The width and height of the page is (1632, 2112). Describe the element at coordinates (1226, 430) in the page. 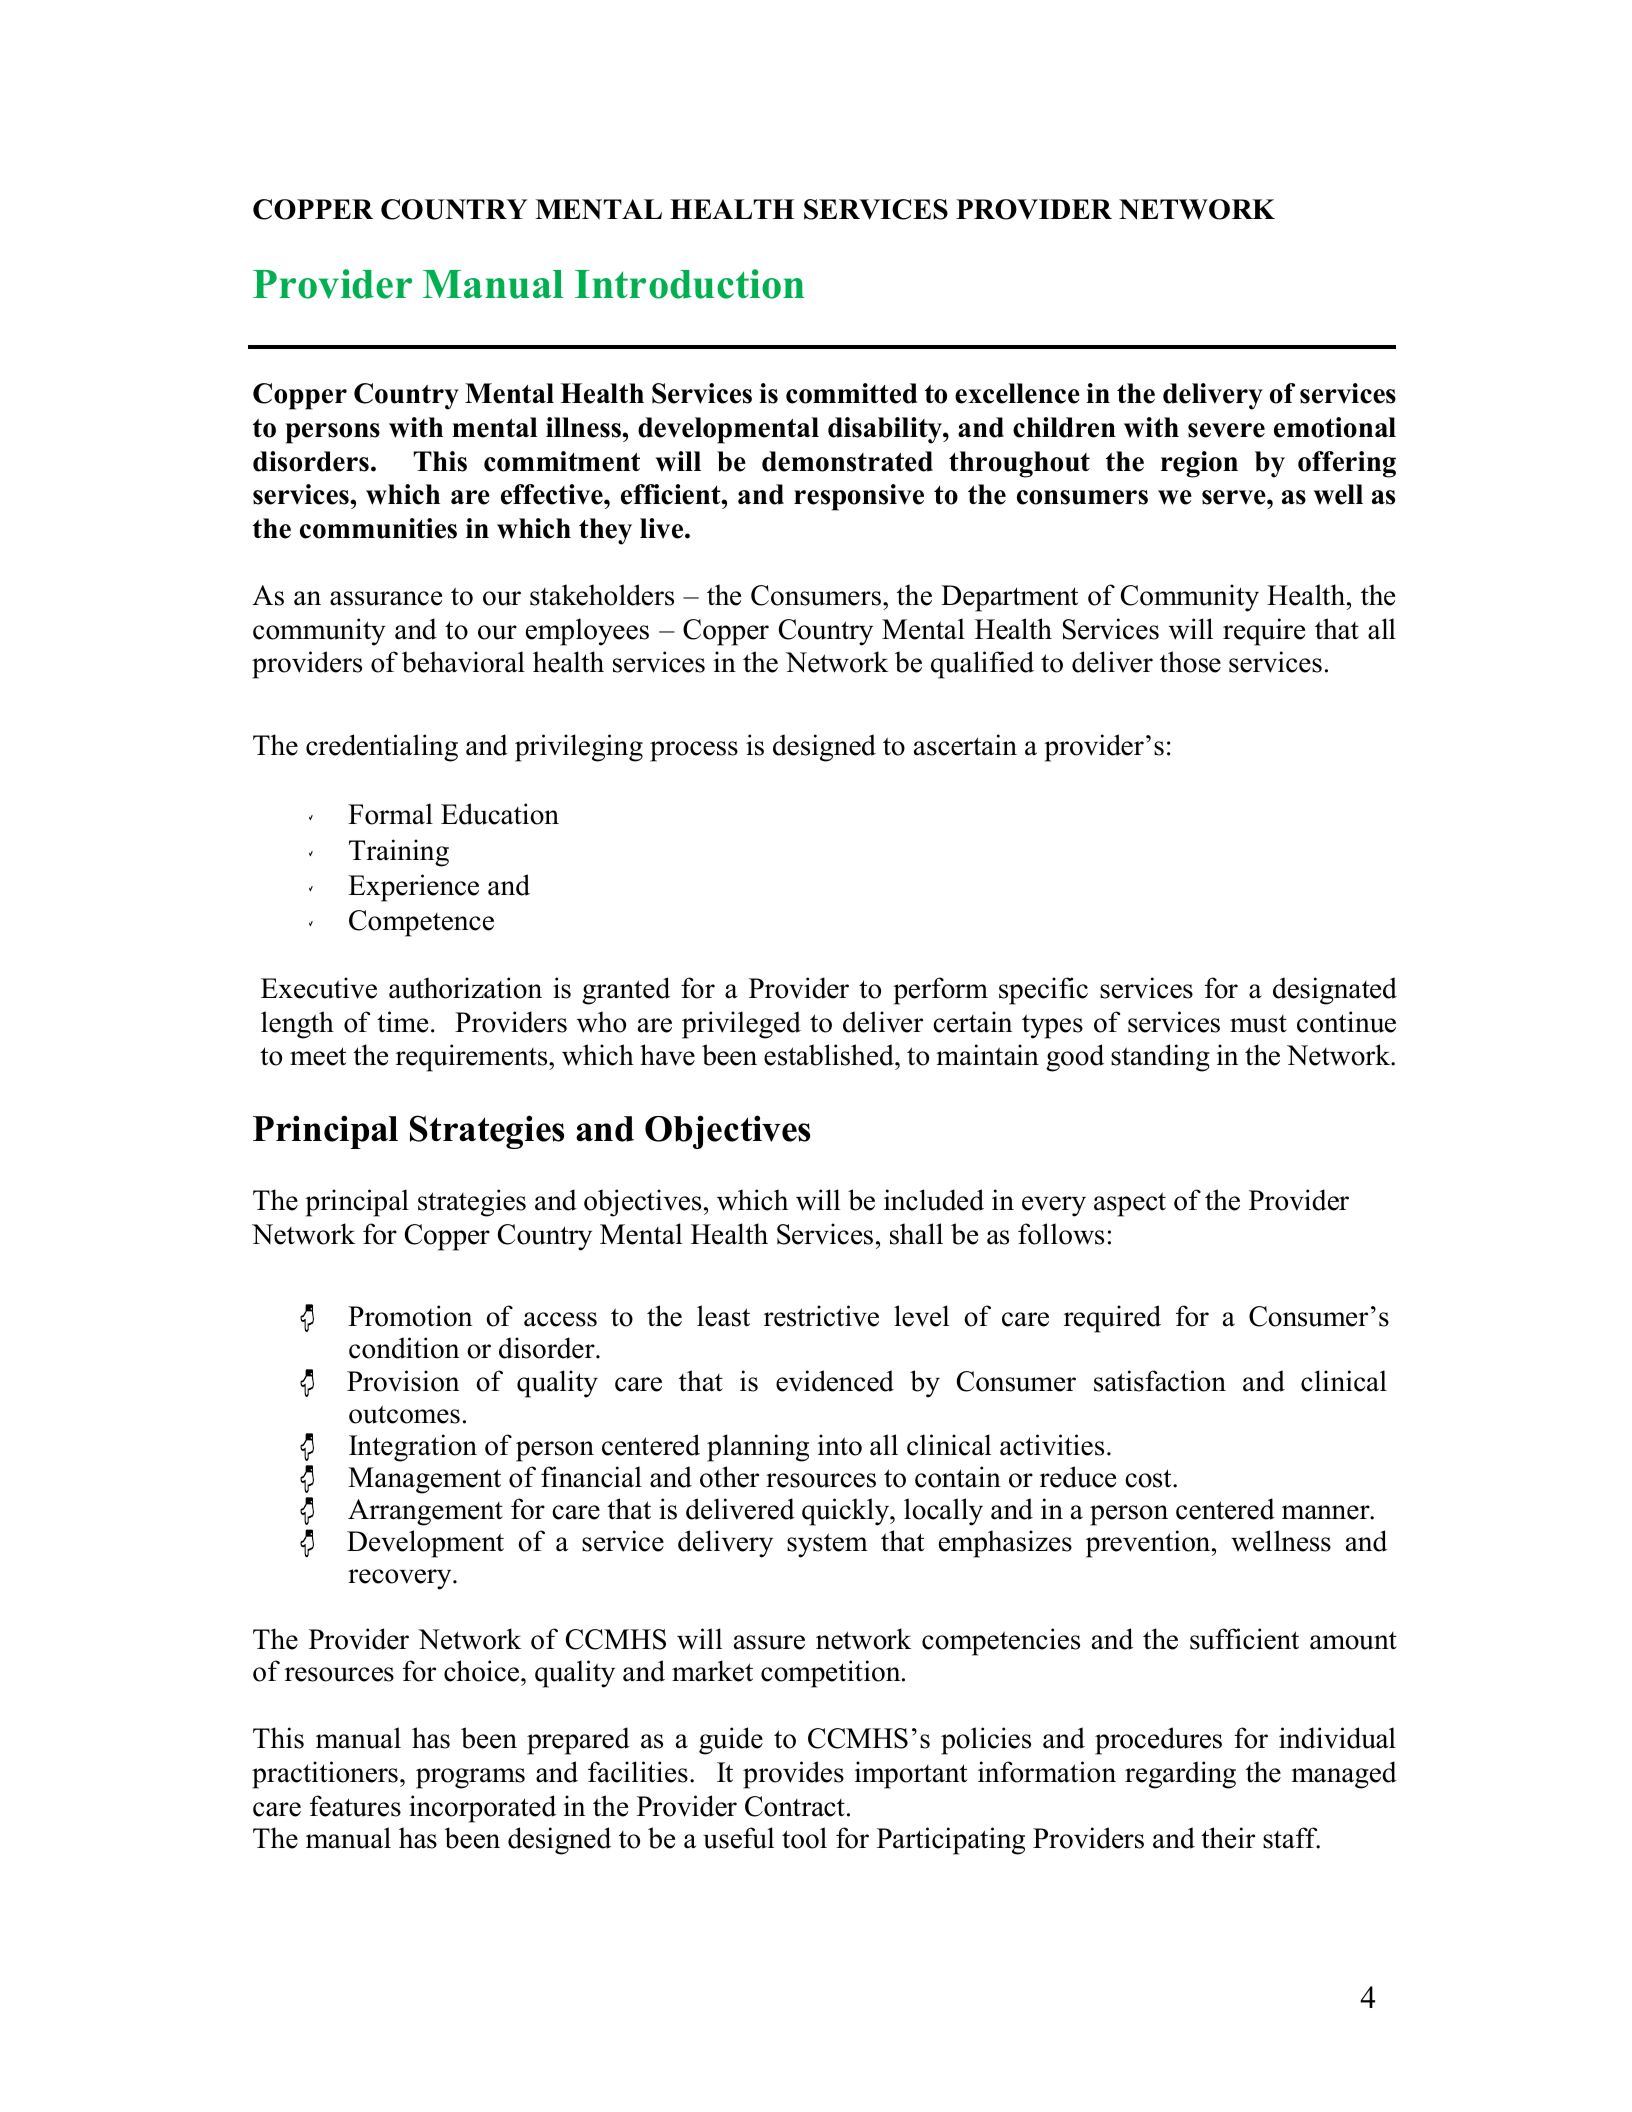

I see `severe` at that location.
